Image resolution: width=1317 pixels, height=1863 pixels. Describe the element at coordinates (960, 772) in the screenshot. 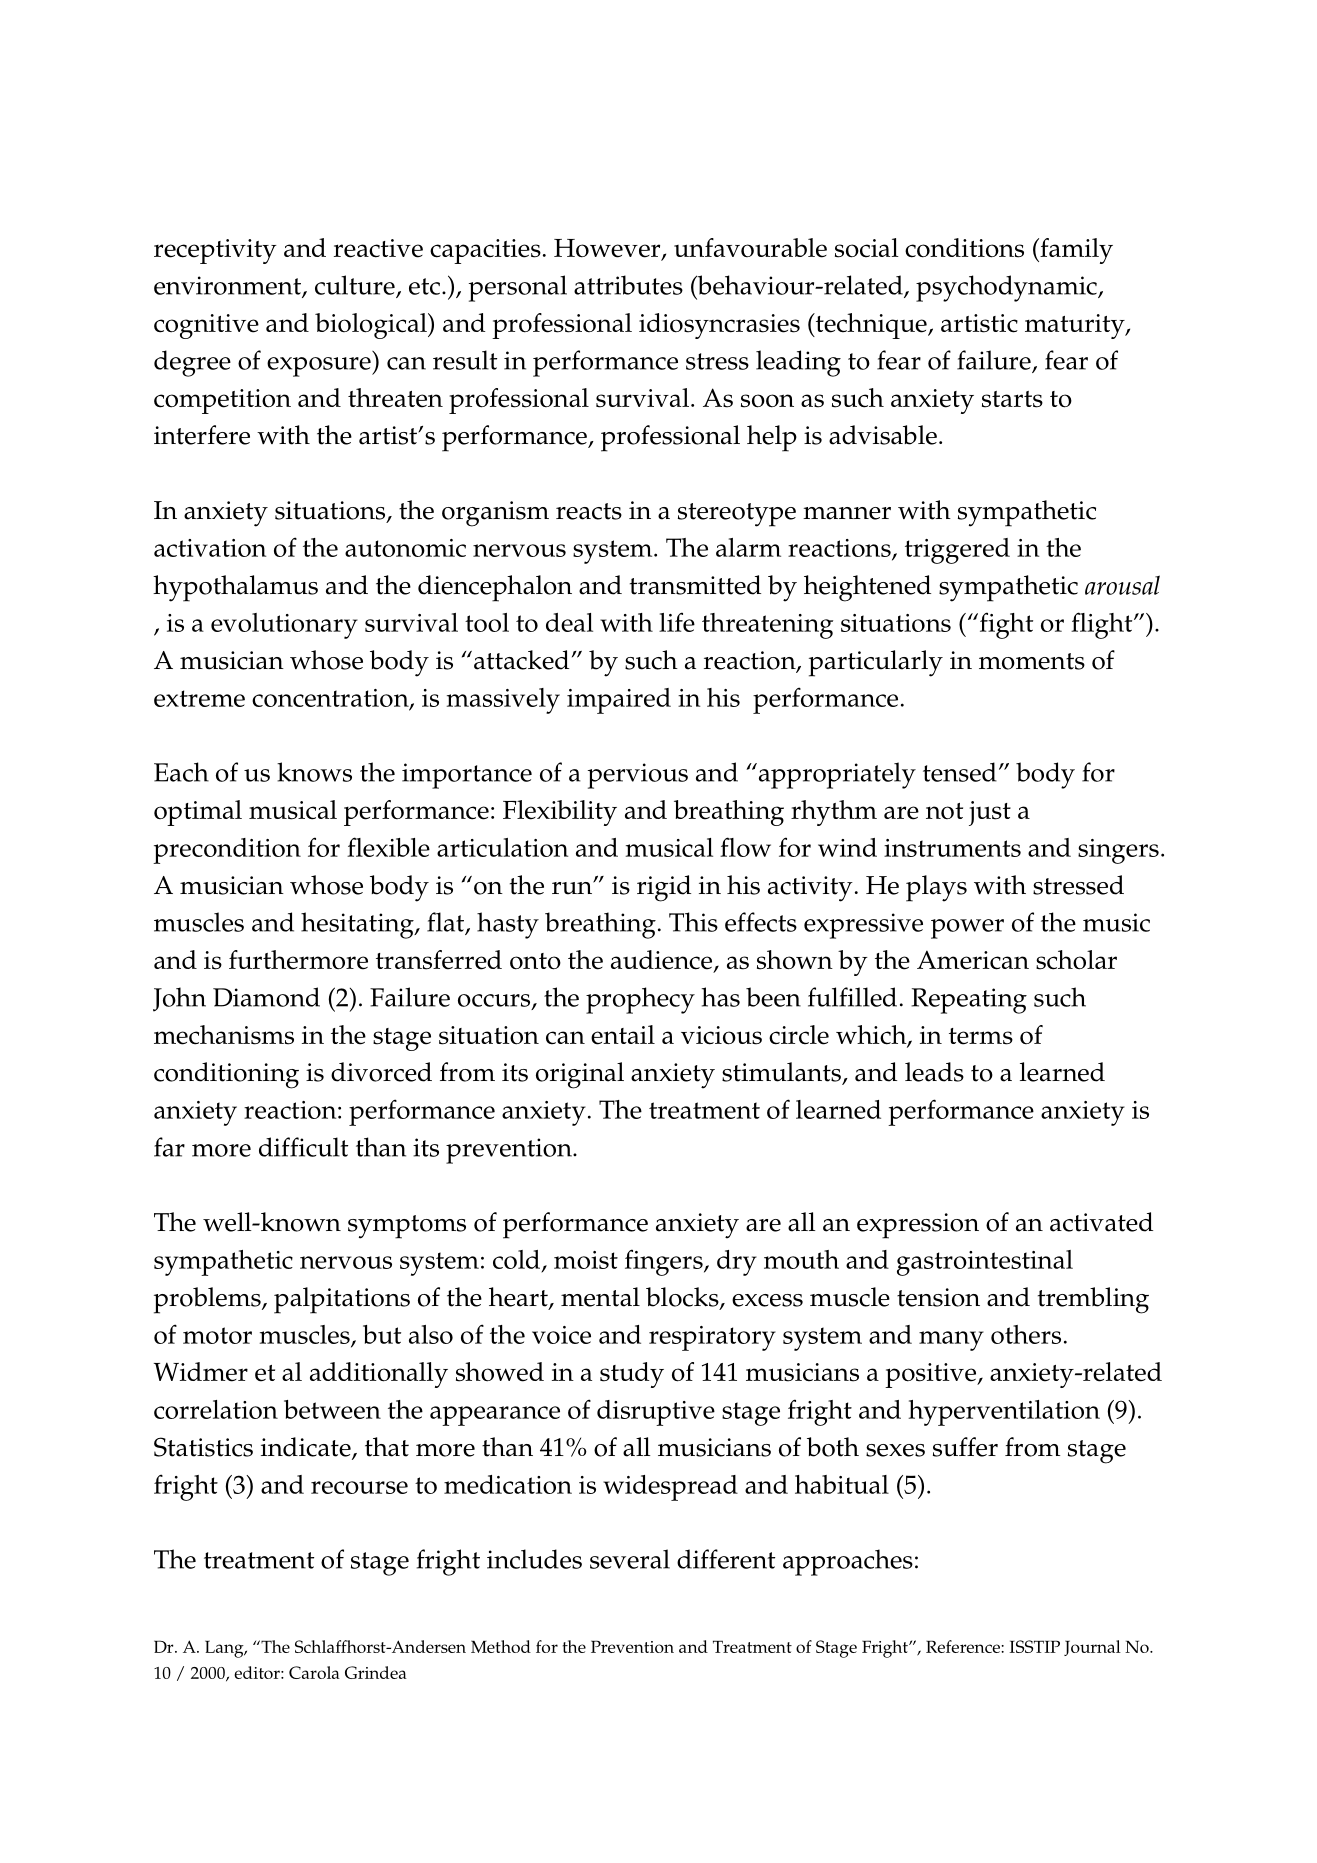

I see `tensed` at that location.
